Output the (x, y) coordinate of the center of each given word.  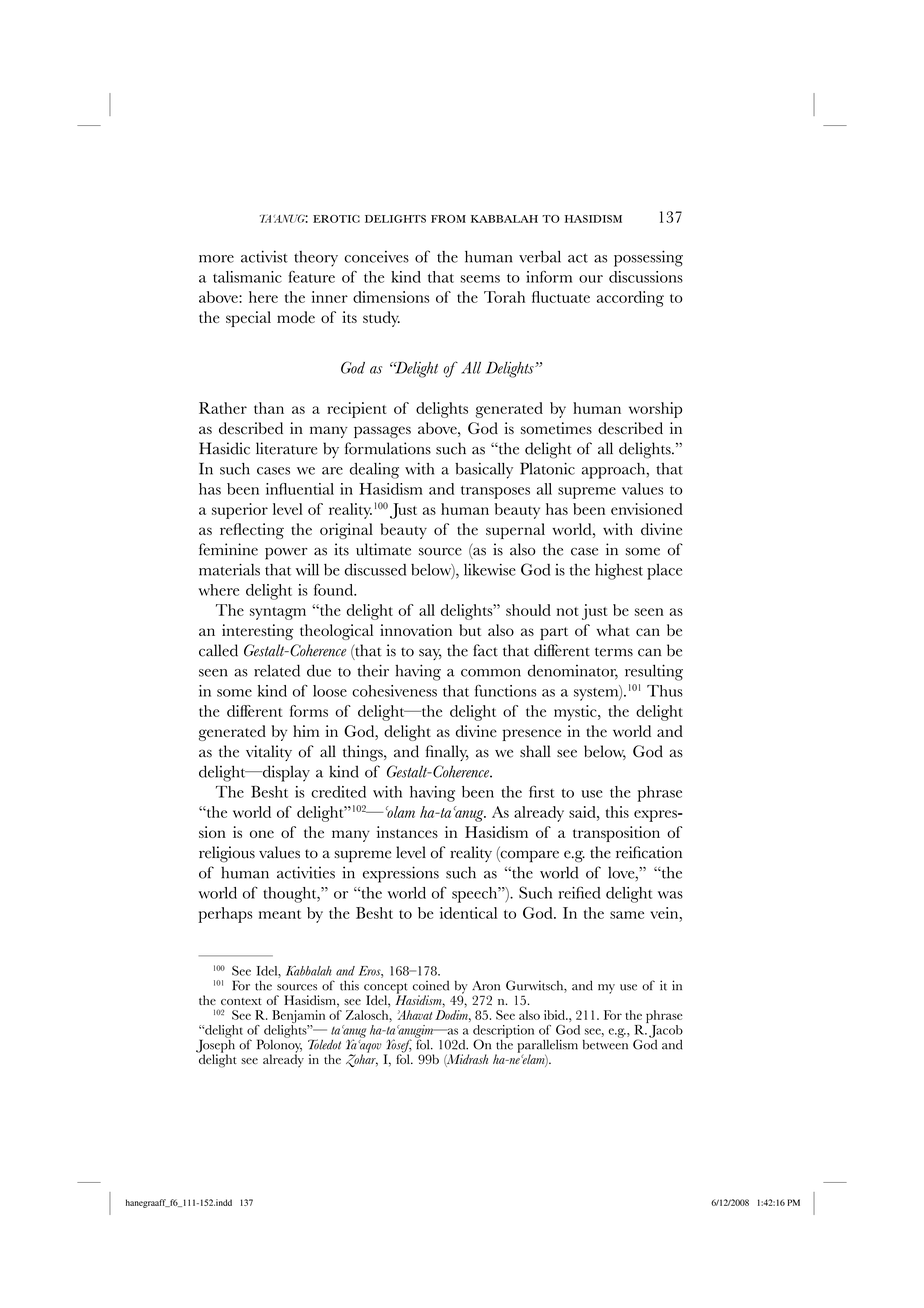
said (583, 812)
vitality (269, 753)
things (364, 753)
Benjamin (298, 1016)
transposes (495, 492)
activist (264, 256)
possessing (648, 258)
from (448, 219)
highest (619, 572)
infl (276, 489)
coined (431, 985)
